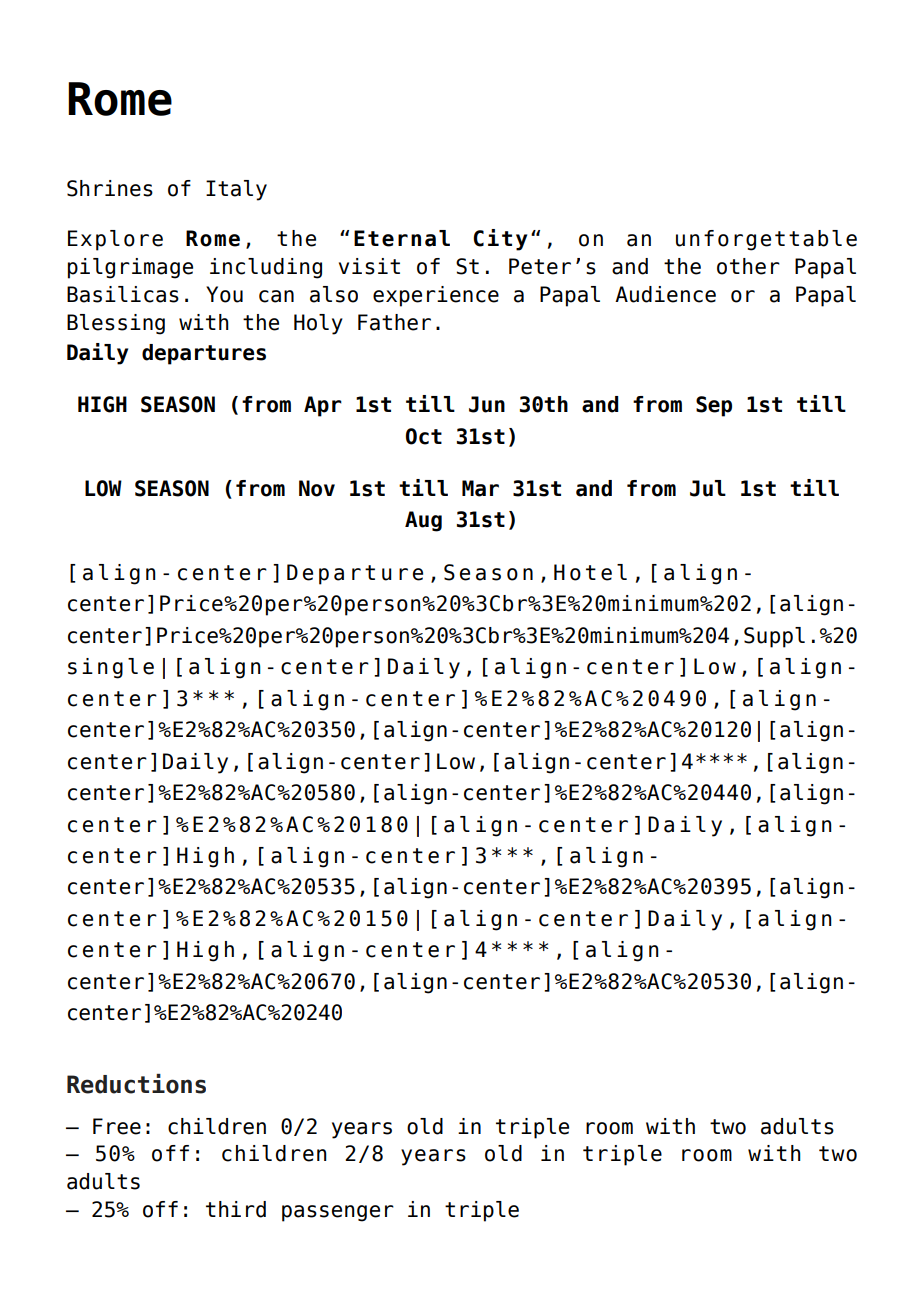 The height and width of the screenshot is (1308, 924). What do you see at coordinates (323, 406) in the screenshot?
I see `Apr` at bounding box center [323, 406].
